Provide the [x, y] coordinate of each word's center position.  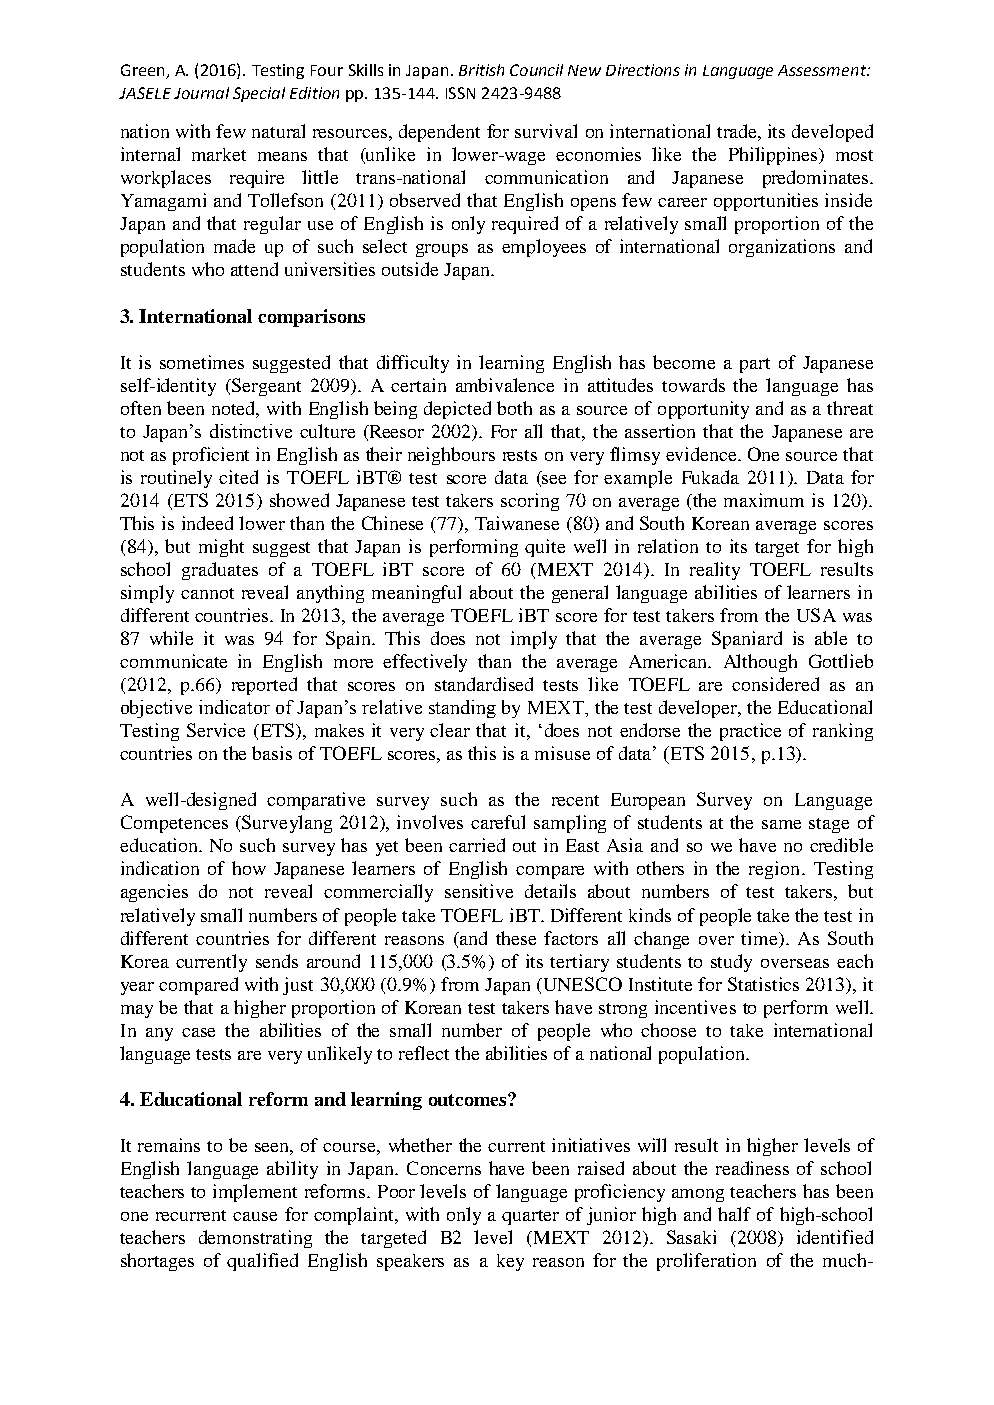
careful [498, 822]
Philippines [774, 156]
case [198, 1032]
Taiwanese [517, 523]
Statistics [763, 984]
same [781, 824]
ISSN [460, 93]
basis [272, 753]
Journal [201, 93]
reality [715, 571]
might [221, 548]
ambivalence [505, 385]
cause [255, 1216]
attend [254, 269]
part [755, 365]
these [516, 938]
